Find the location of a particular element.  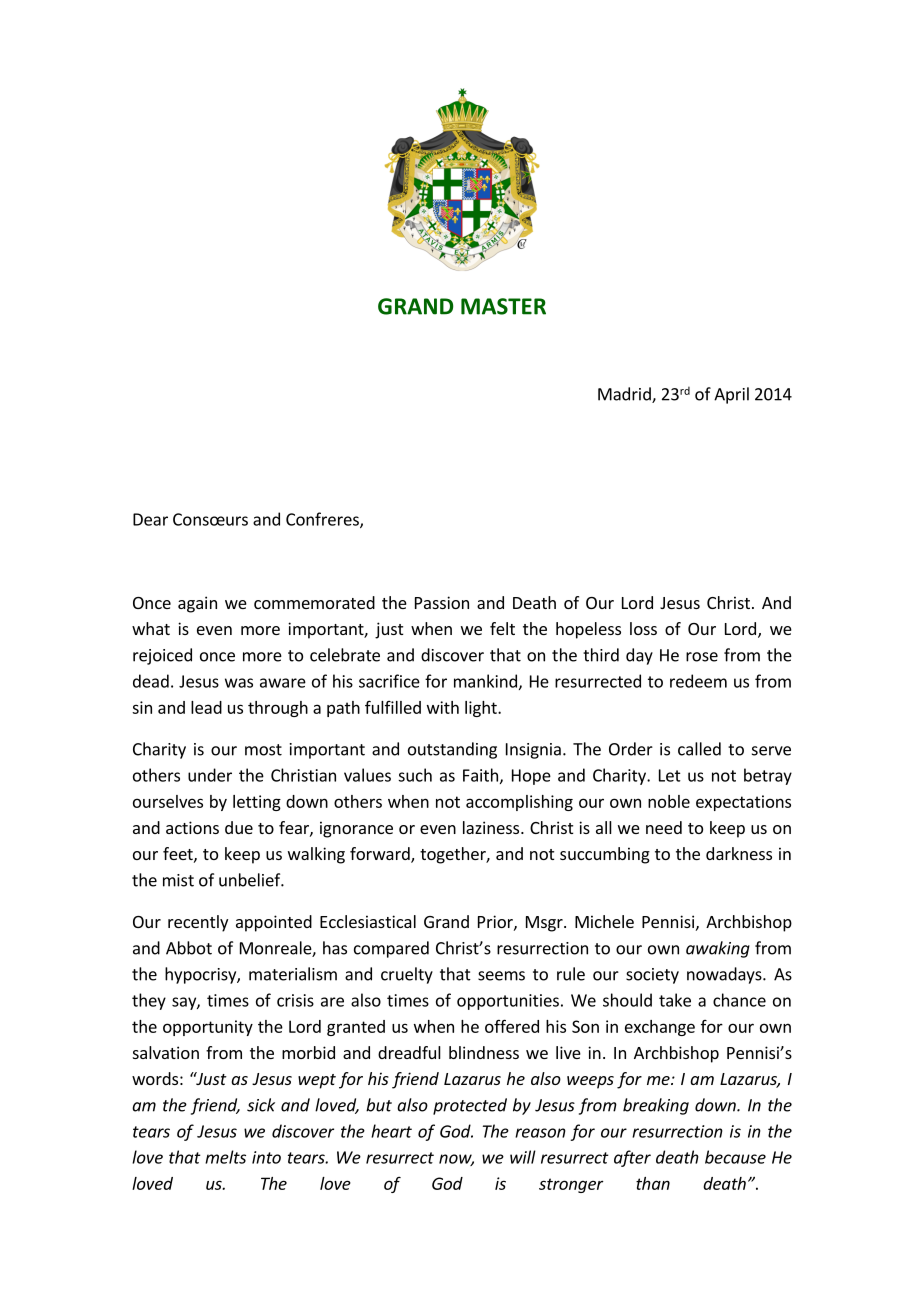

outstanding is located at coordinates (452, 750).
